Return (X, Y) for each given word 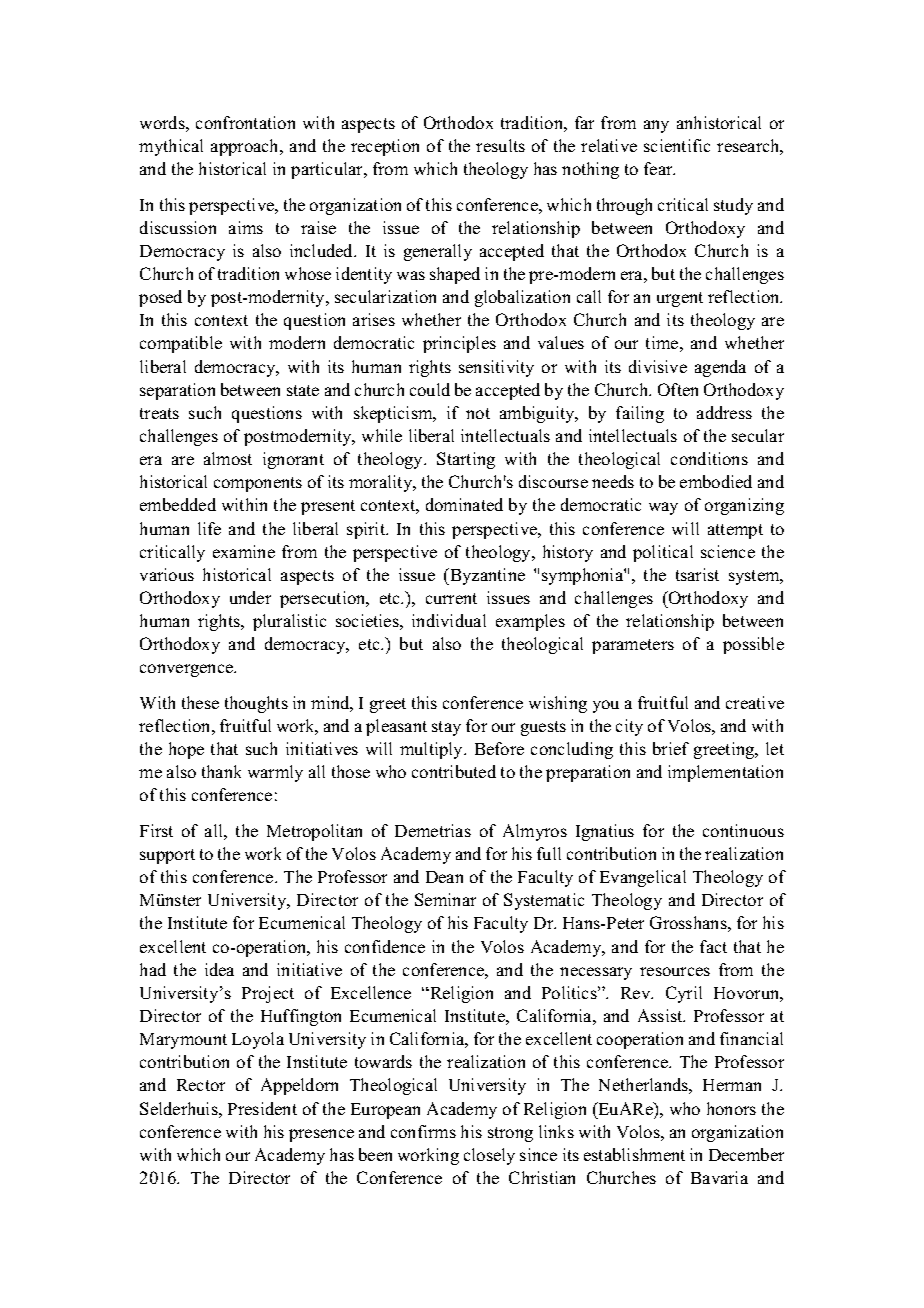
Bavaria (719, 1177)
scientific (677, 145)
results (500, 145)
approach (246, 147)
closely (489, 1156)
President (262, 1108)
